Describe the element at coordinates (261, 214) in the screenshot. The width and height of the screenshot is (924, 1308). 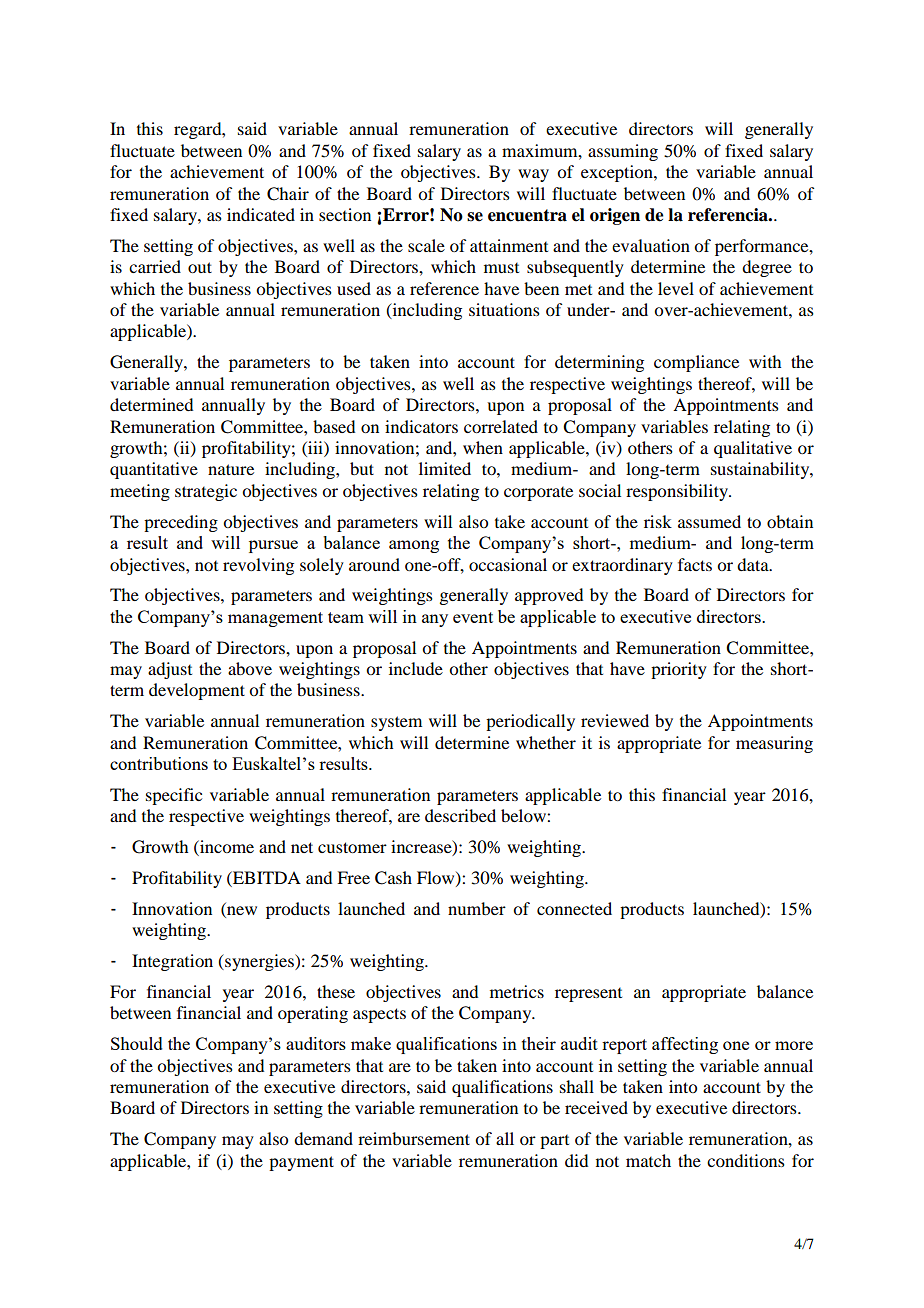
I see `indicated` at that location.
